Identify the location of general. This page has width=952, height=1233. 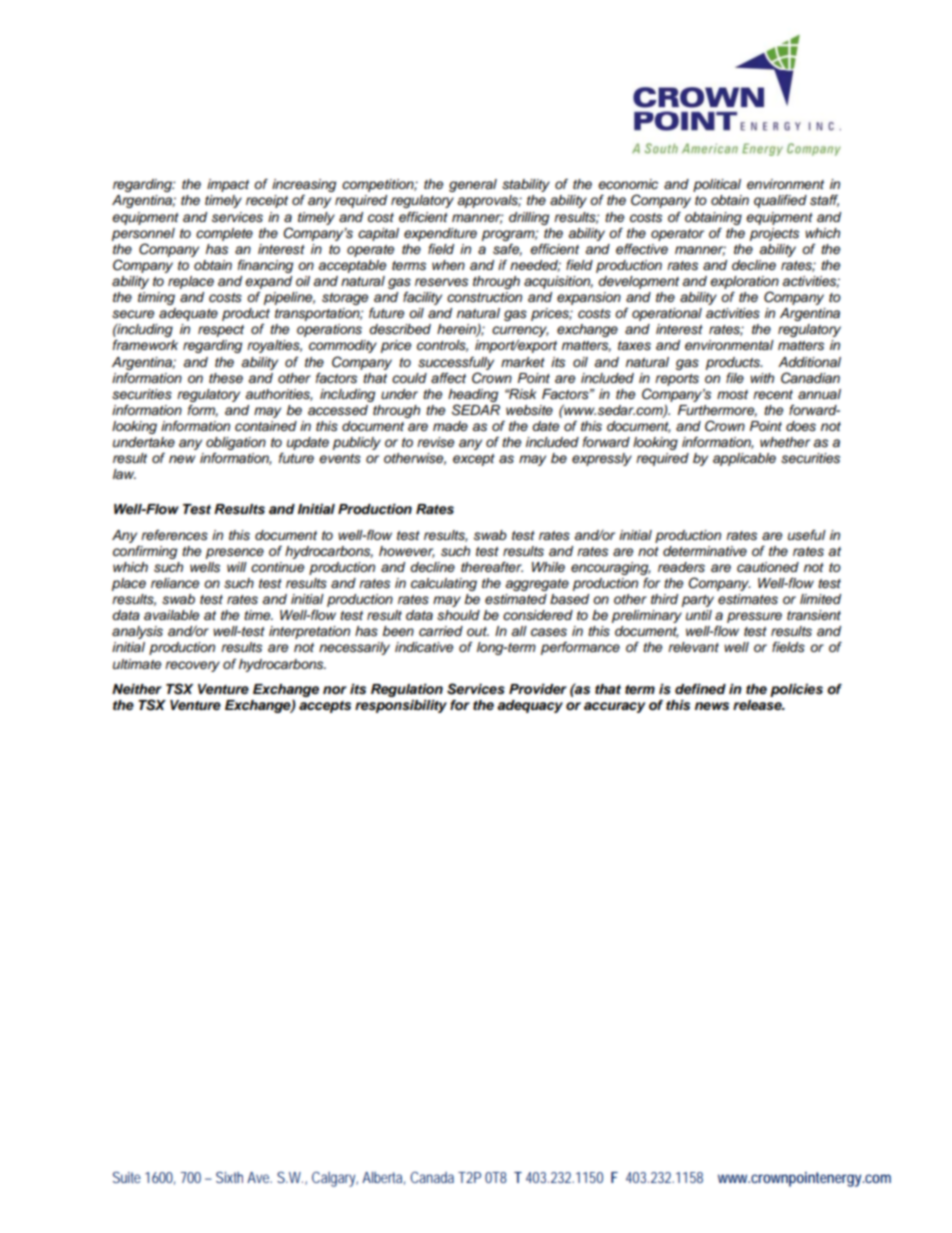
(473, 185).
